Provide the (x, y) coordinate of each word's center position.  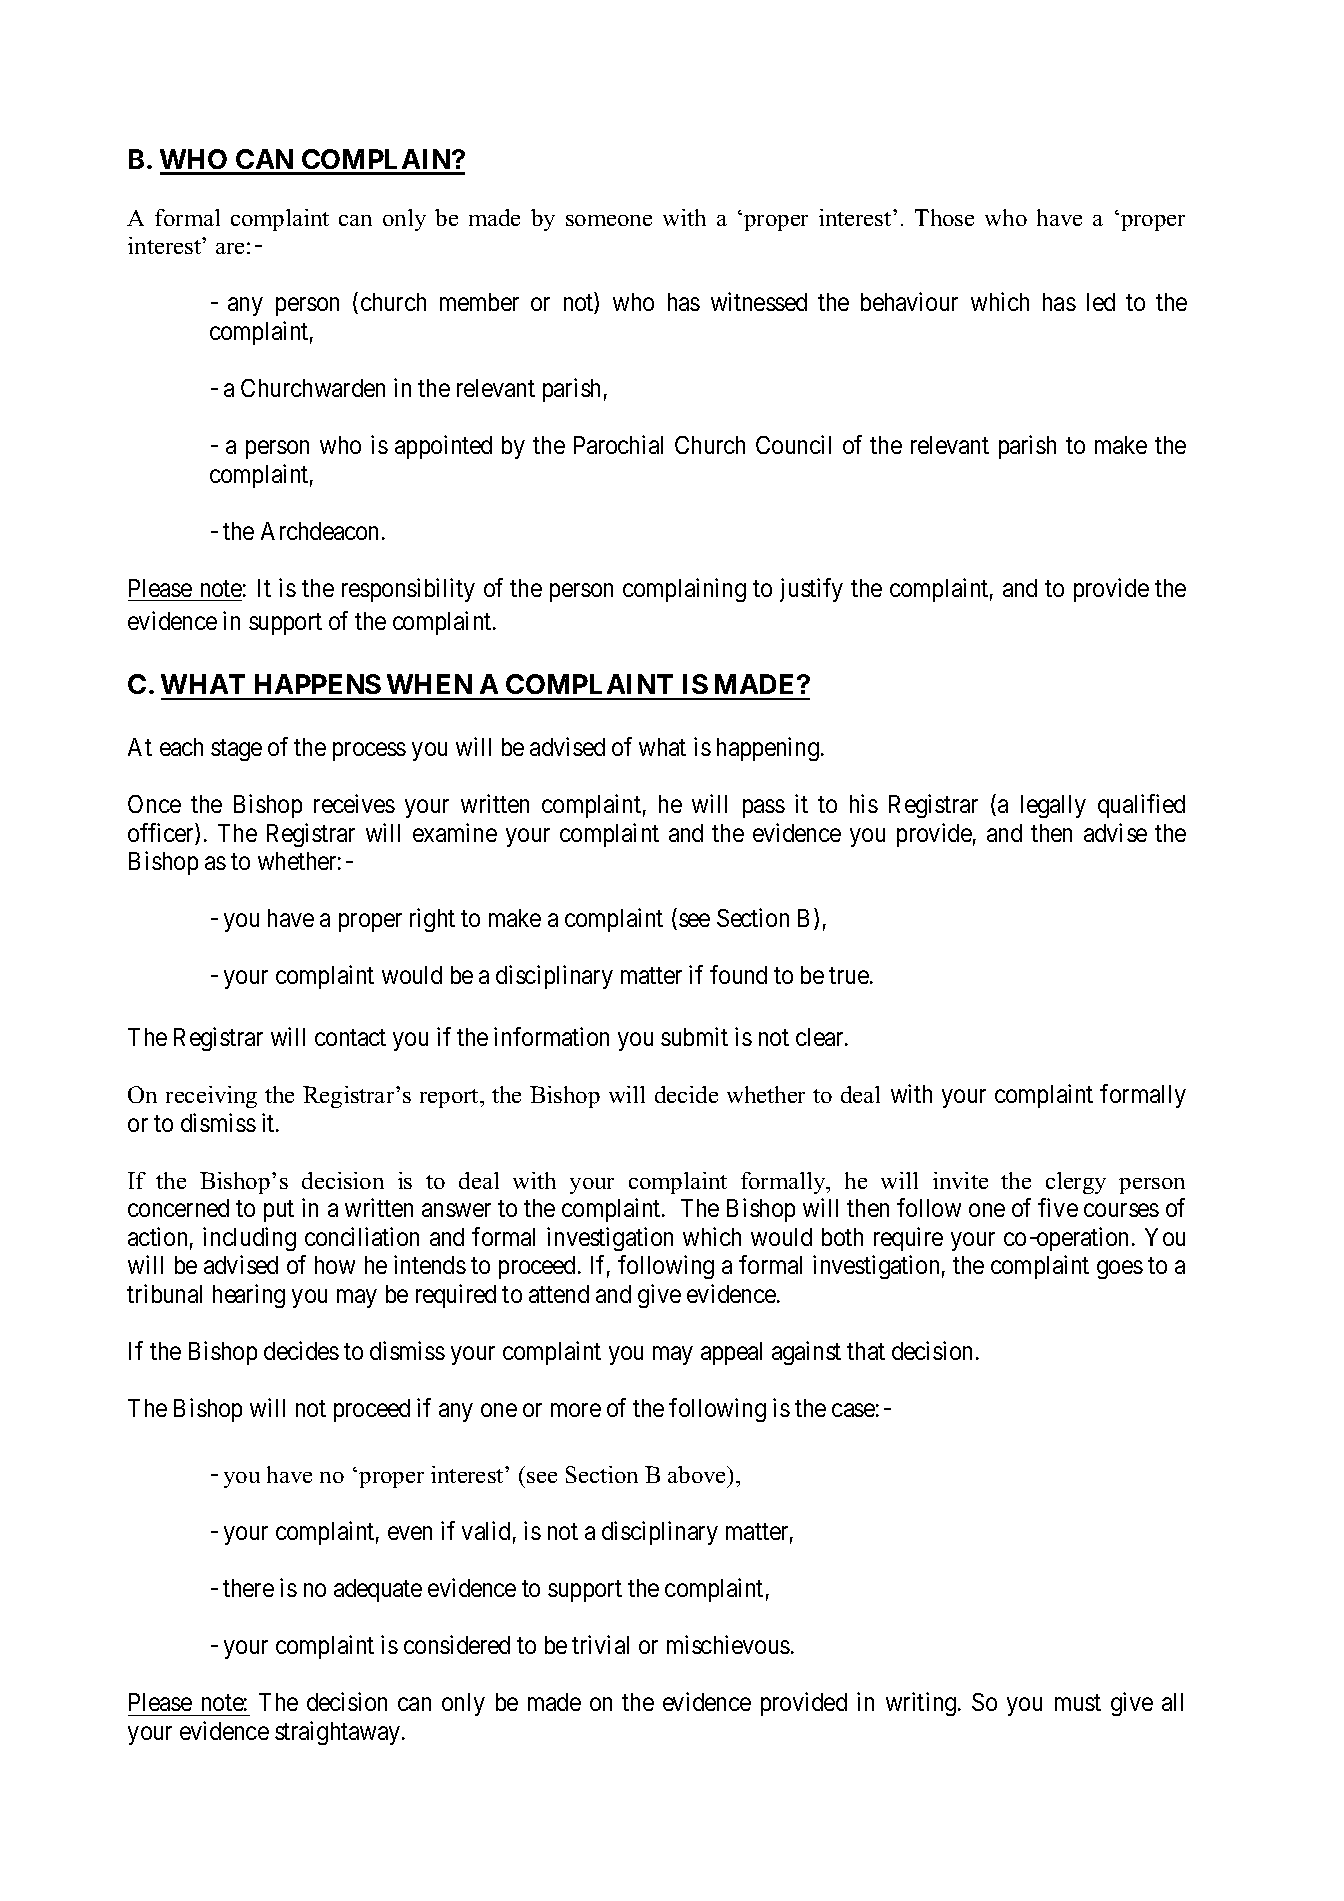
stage (236, 750)
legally (1053, 806)
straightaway (339, 1733)
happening (768, 749)
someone (609, 220)
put (279, 1211)
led (1101, 302)
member (479, 302)
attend (559, 1294)
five (1058, 1207)
